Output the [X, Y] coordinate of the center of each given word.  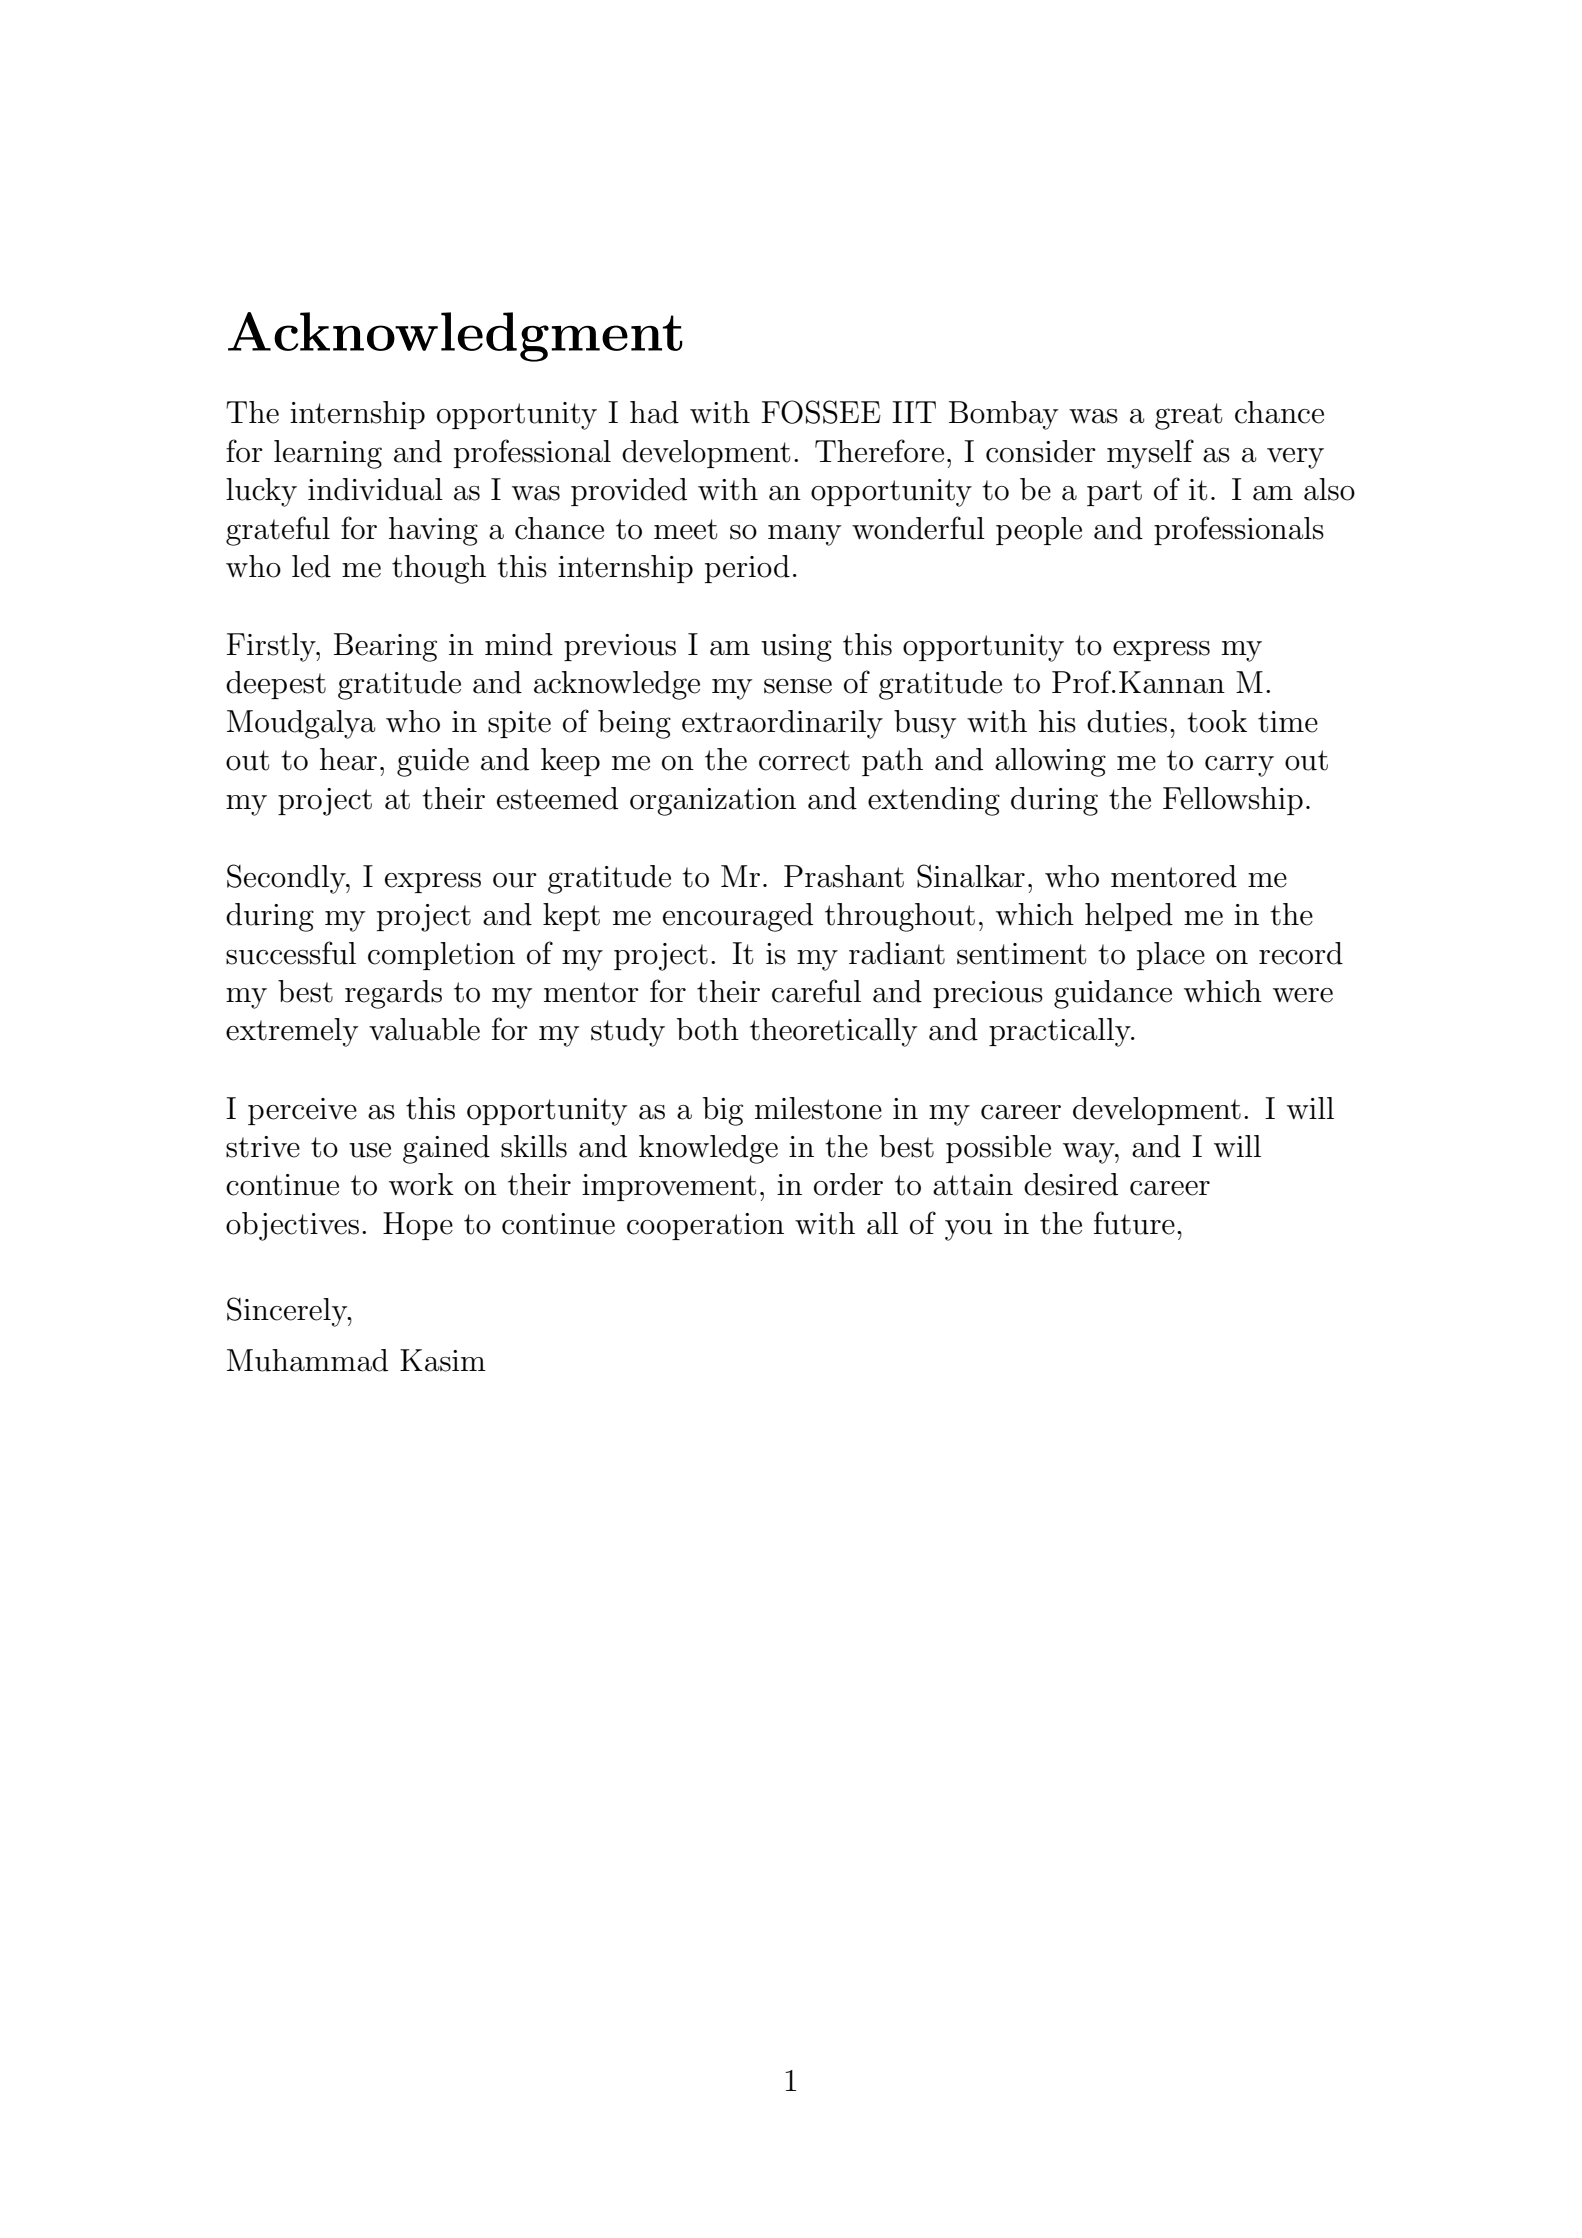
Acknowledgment [455, 337]
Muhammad [307, 1360]
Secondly [287, 879]
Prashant [844, 876]
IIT [914, 412]
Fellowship [1233, 801]
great [1188, 416]
